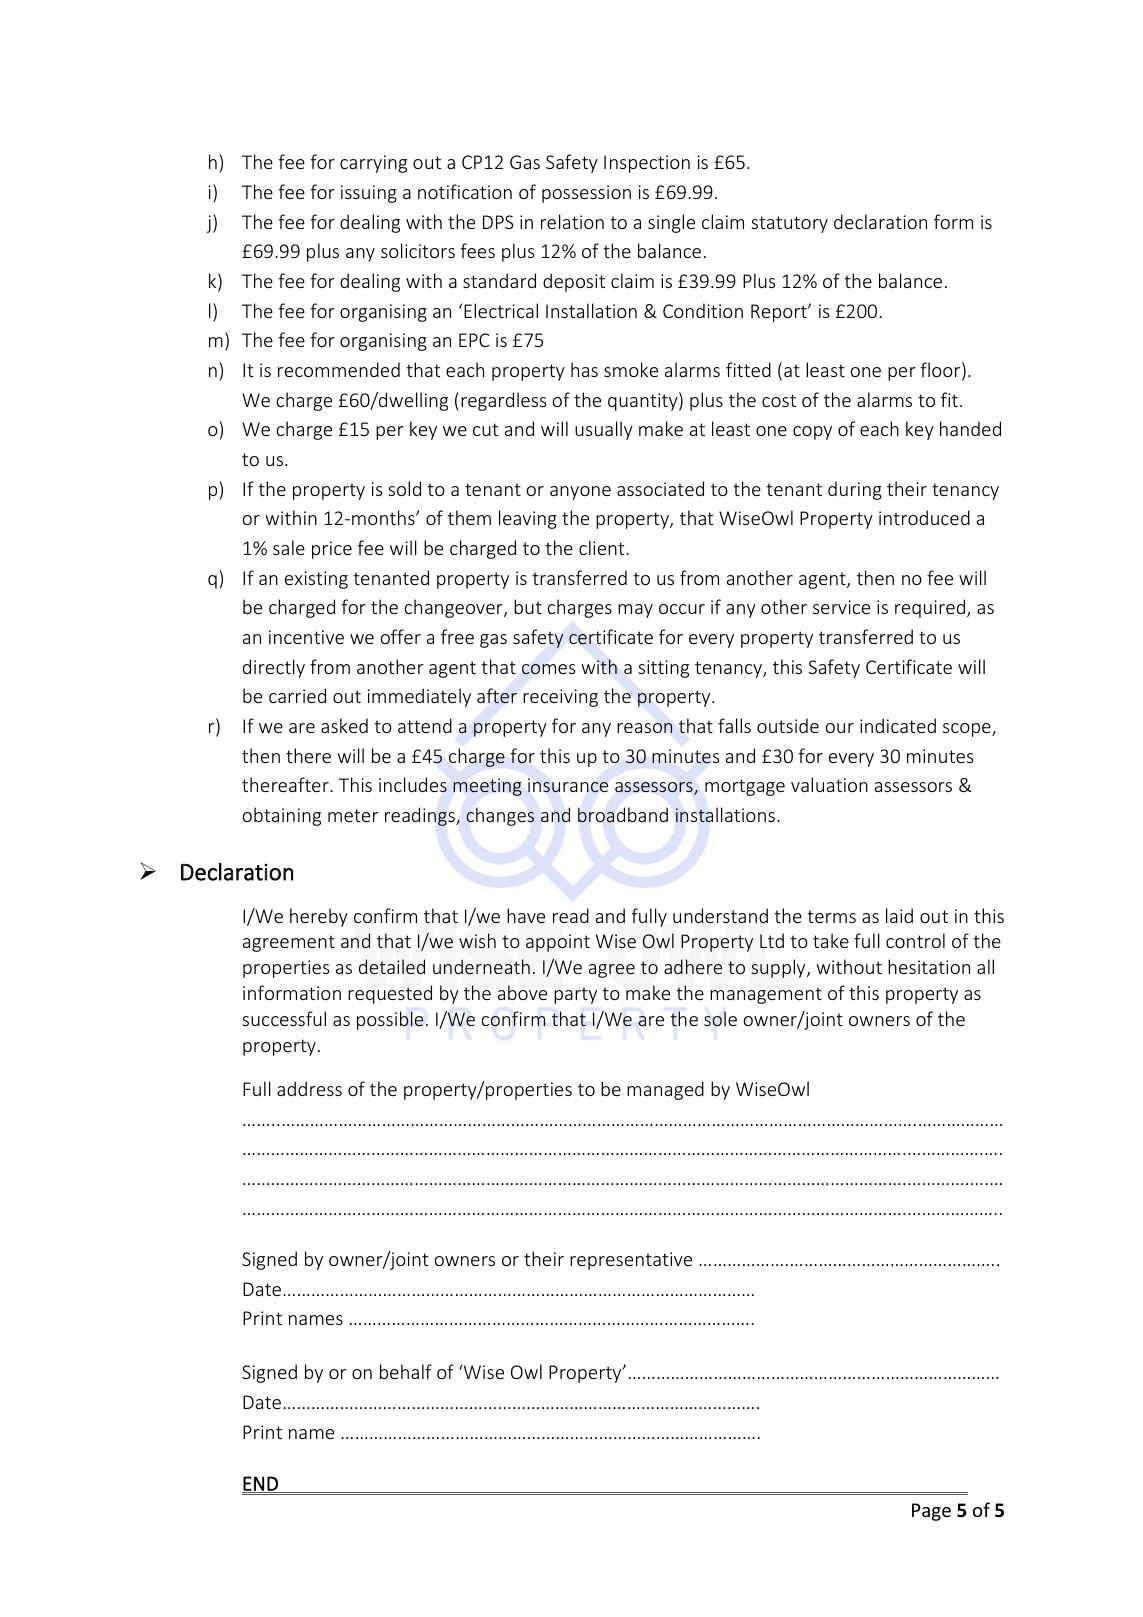 This screenshot has width=1143, height=1617. I want to click on hesitation, so click(929, 966).
